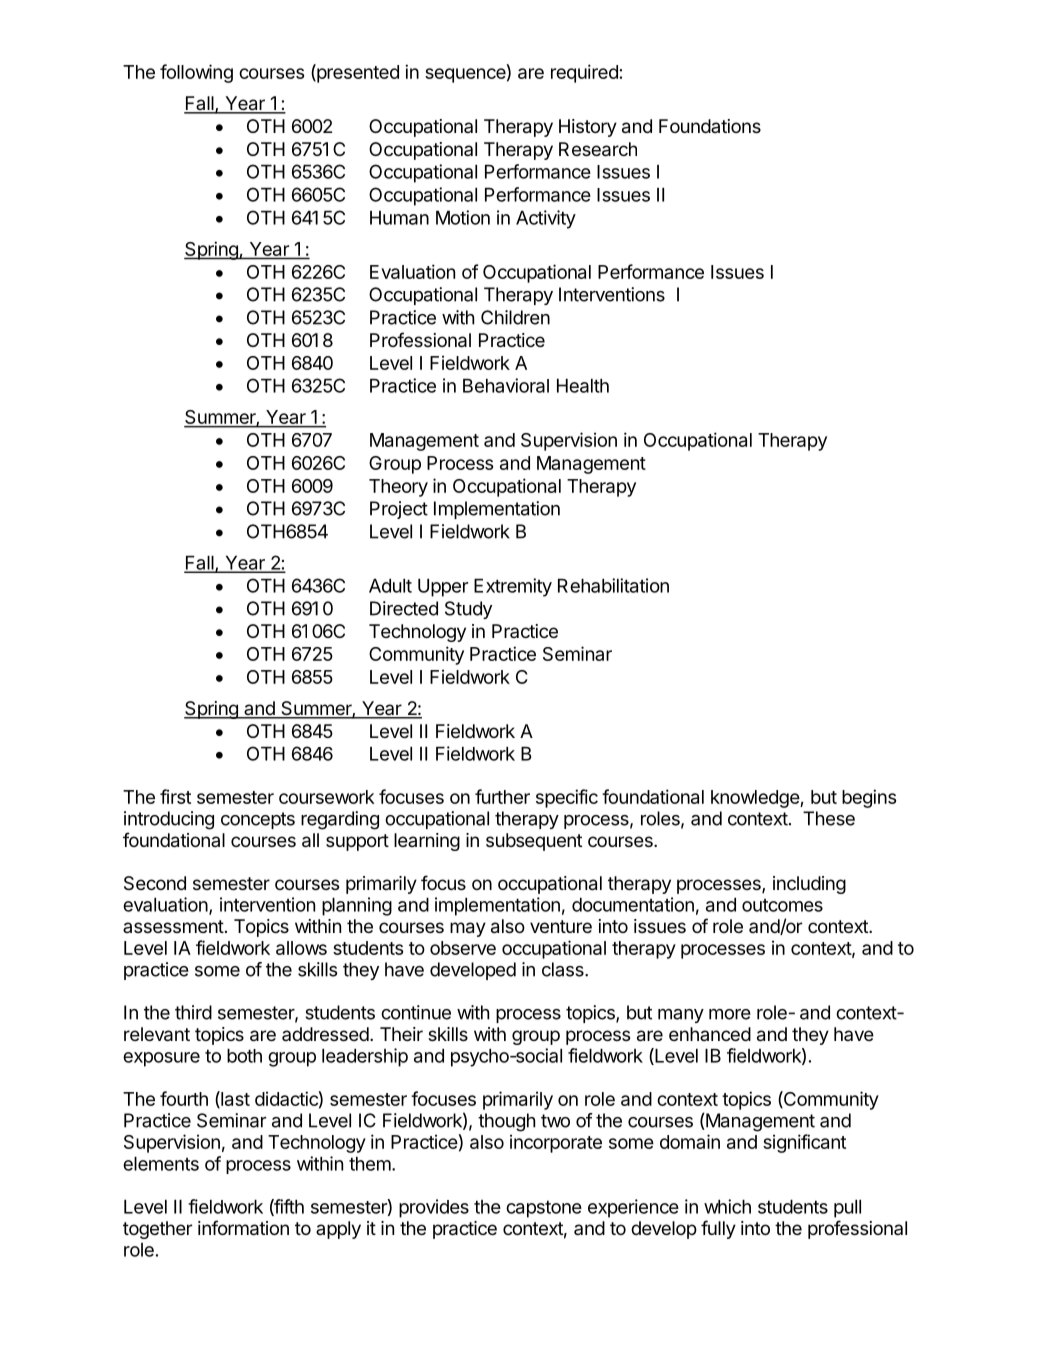 The image size is (1044, 1350). What do you see at coordinates (756, 799) in the page?
I see `knowledge` at bounding box center [756, 799].
